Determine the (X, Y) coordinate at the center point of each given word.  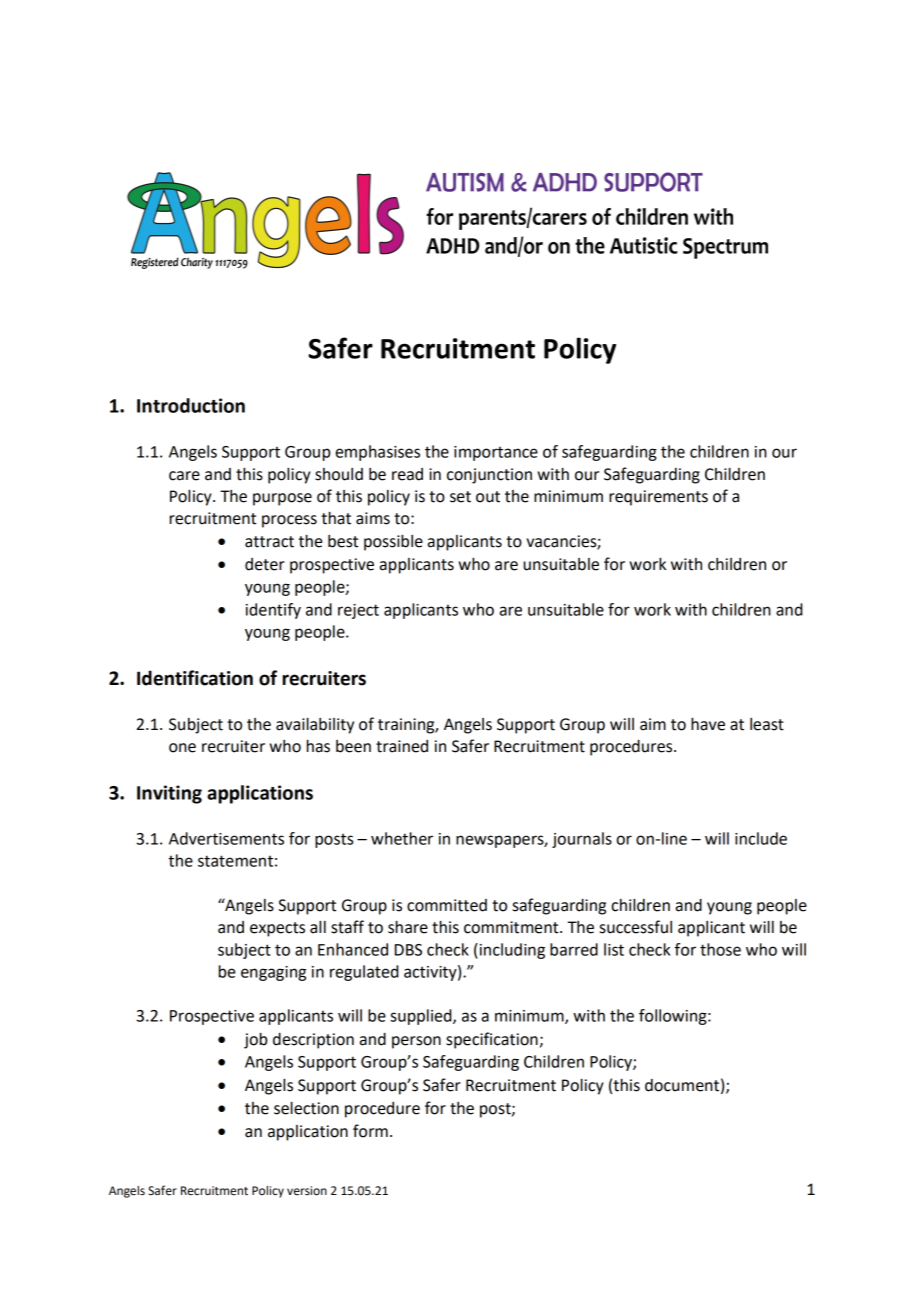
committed (447, 905)
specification (492, 1040)
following (674, 1017)
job (256, 1041)
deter (265, 564)
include (761, 838)
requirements (658, 498)
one (182, 748)
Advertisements (226, 838)
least (767, 724)
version (307, 1191)
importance (496, 453)
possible (393, 543)
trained (402, 746)
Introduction (191, 405)
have (708, 724)
